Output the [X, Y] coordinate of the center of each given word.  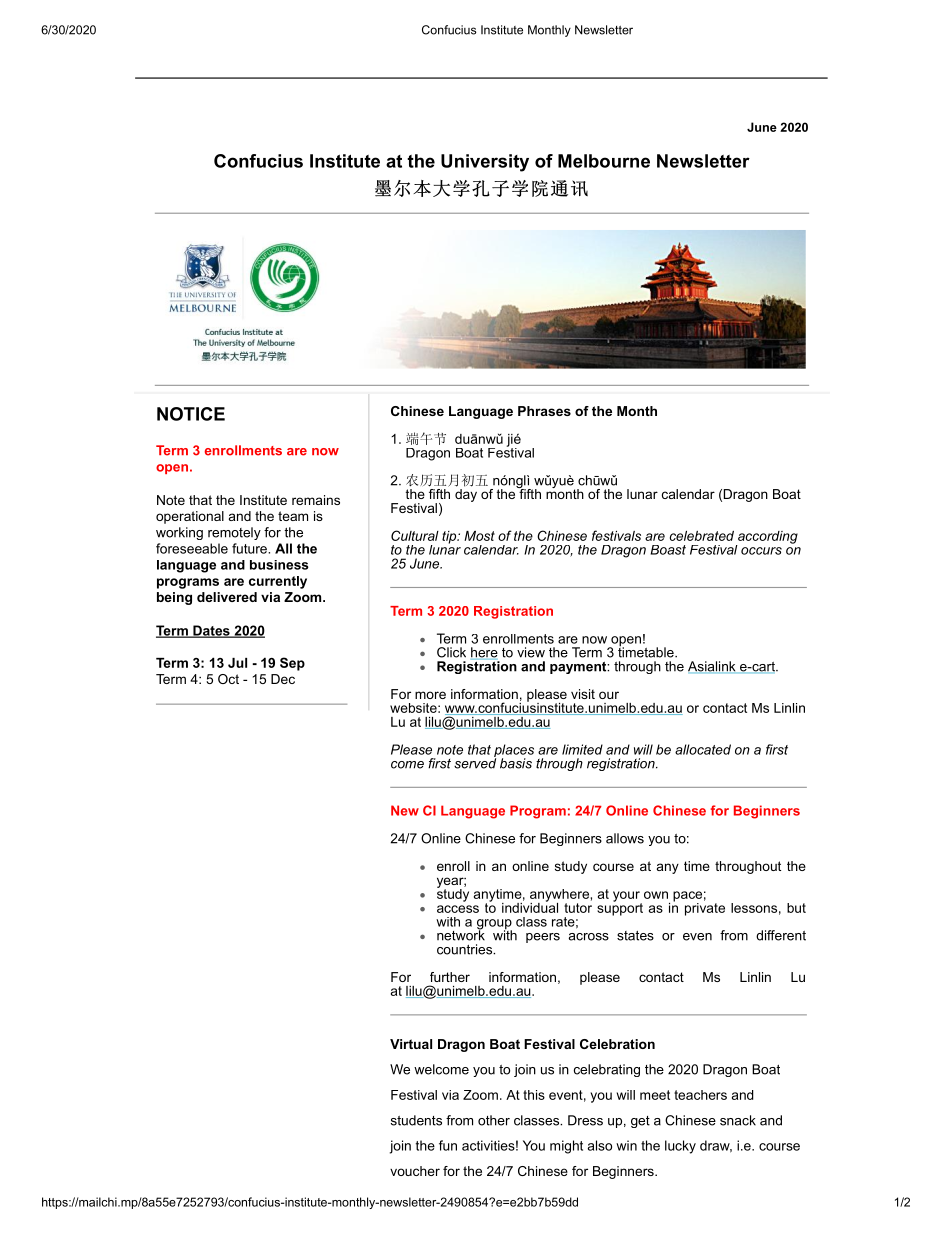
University [485, 163]
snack [738, 1120]
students [416, 1120]
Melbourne [604, 161]
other [494, 1120]
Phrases [544, 411]
